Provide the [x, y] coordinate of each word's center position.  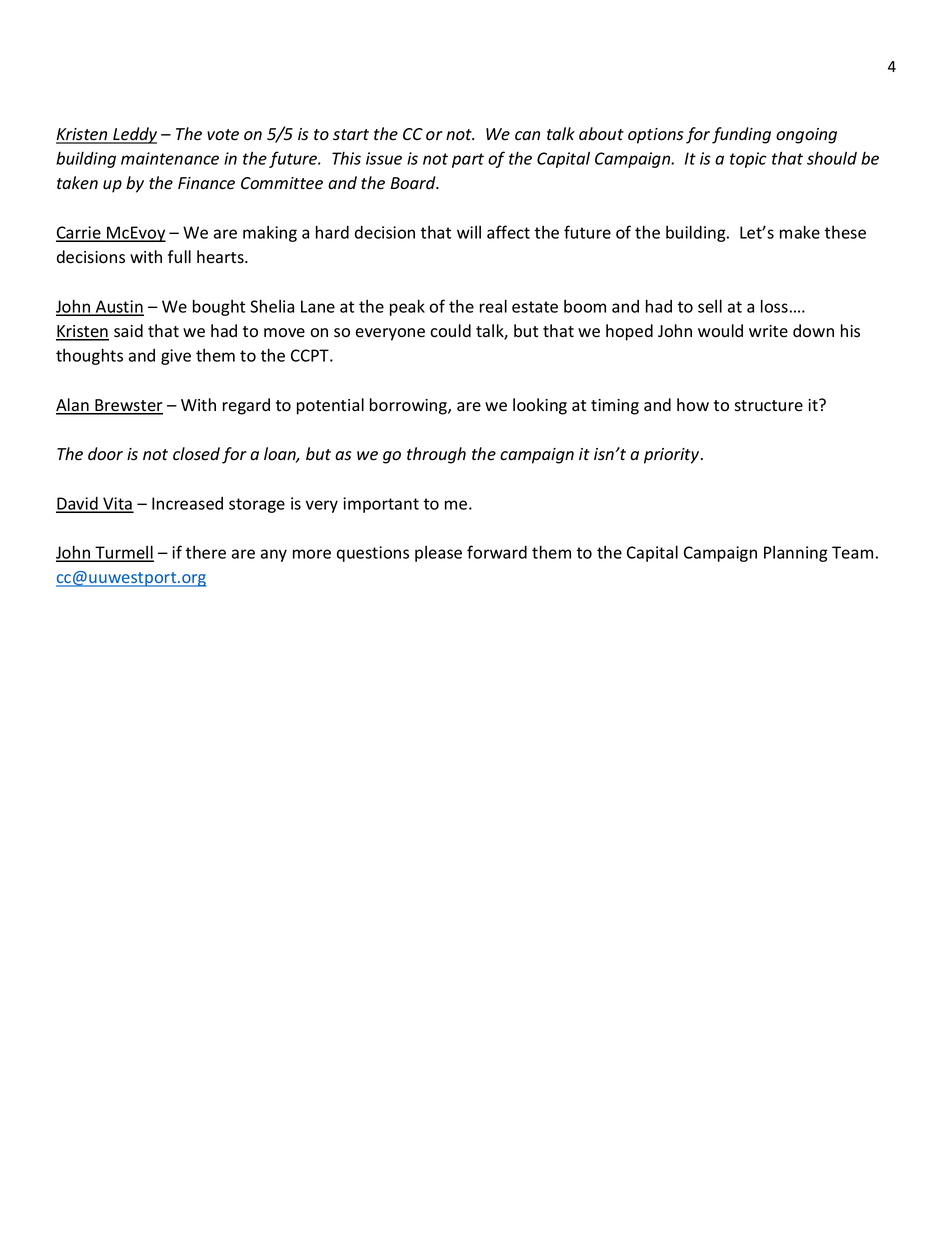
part [468, 160]
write [768, 331]
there [205, 552]
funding [741, 135]
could [450, 331]
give [176, 357]
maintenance [170, 158]
